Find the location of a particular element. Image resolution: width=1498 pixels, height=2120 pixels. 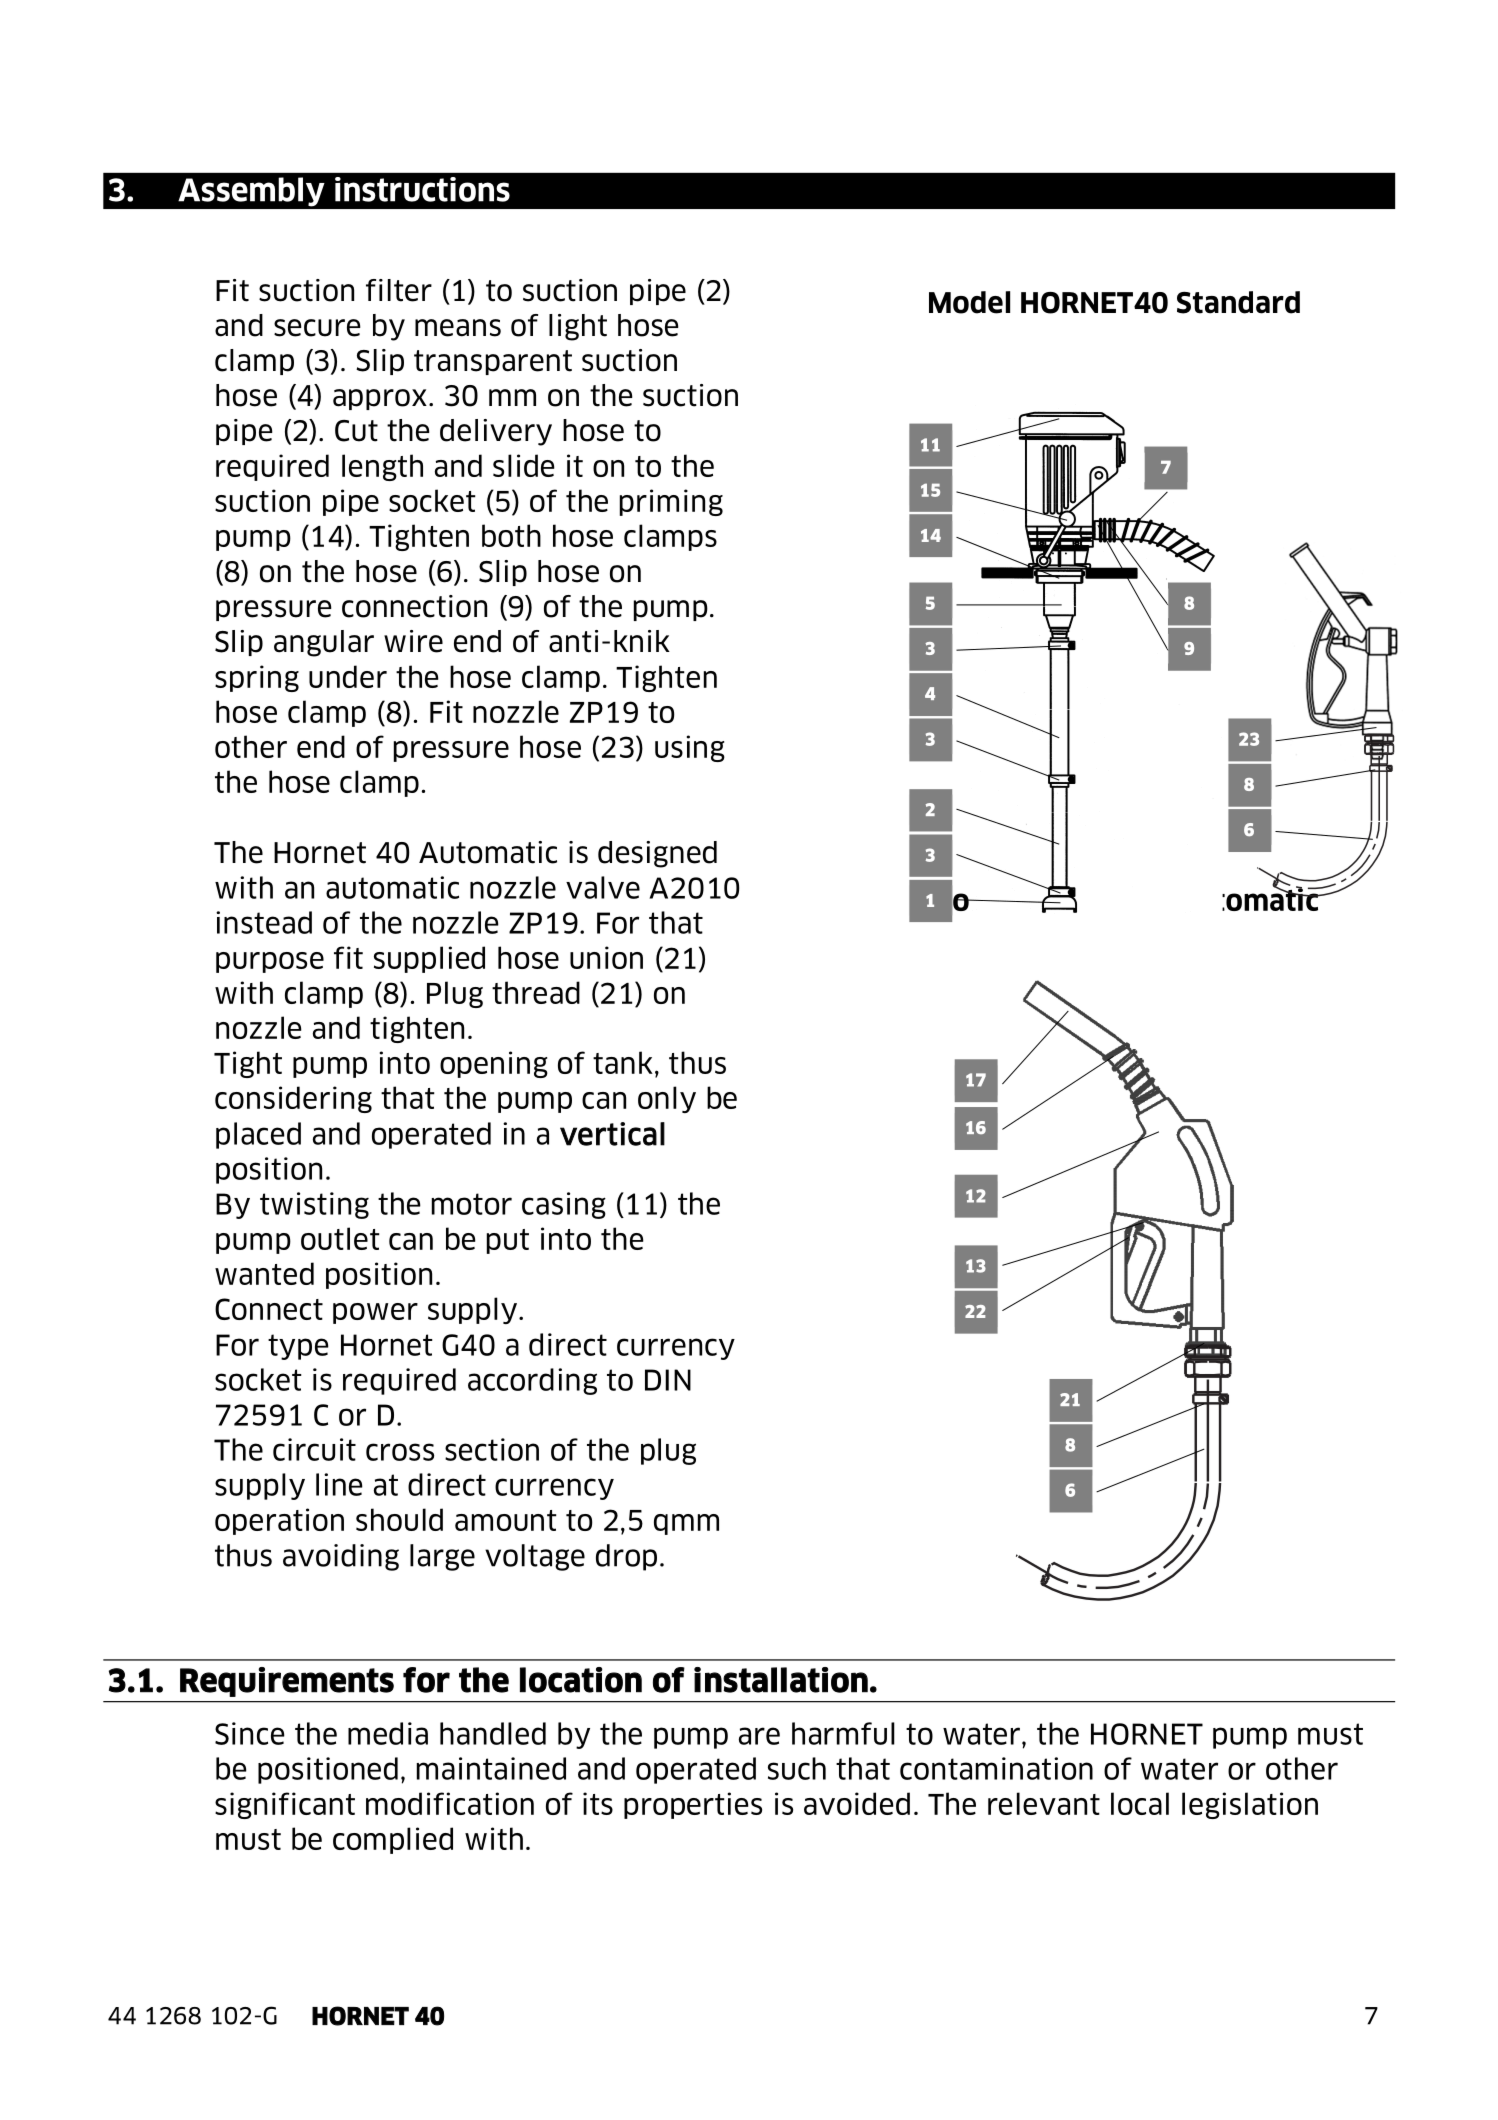

tank is located at coordinates (623, 1062).
